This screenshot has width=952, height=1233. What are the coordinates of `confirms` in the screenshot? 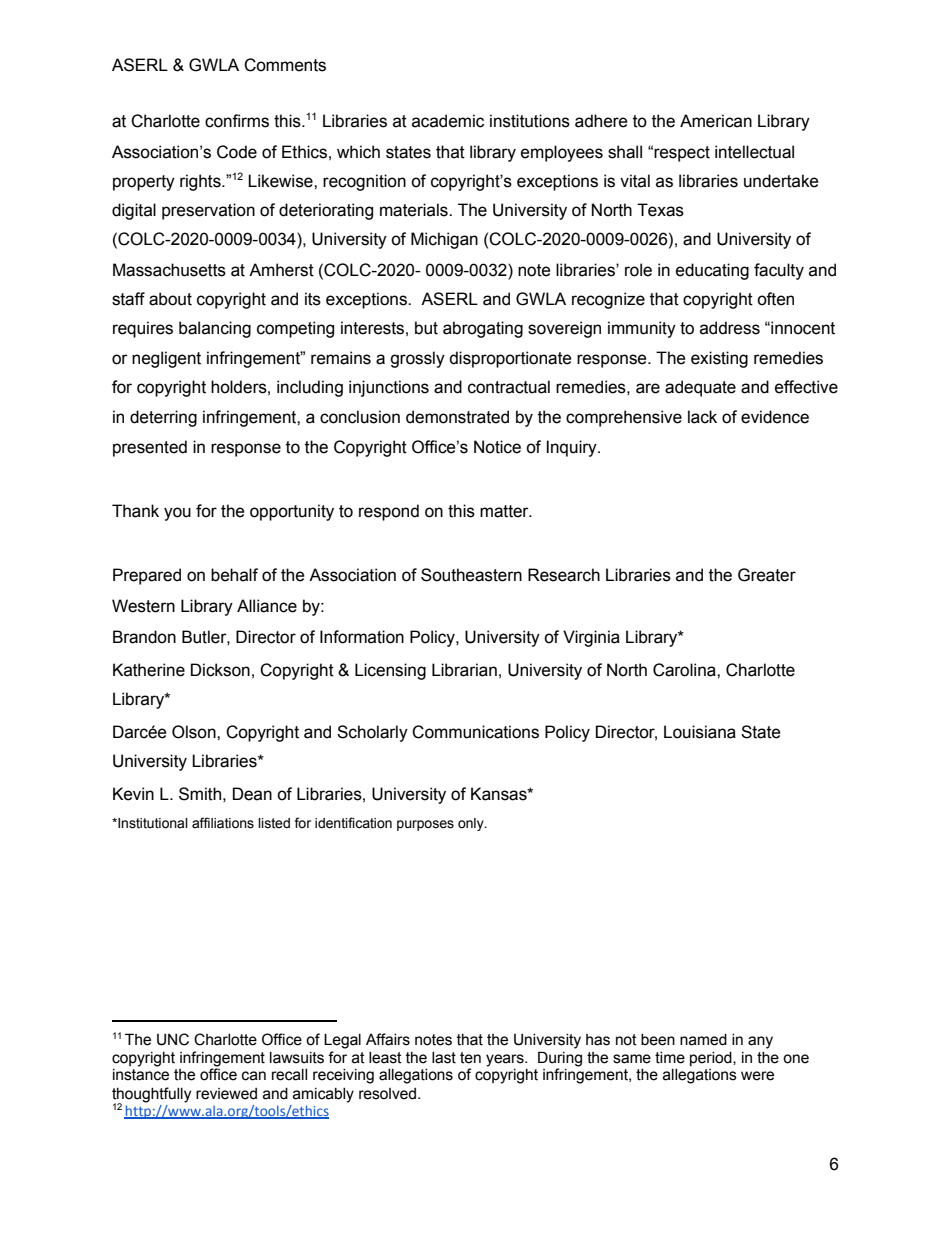 It's located at (237, 121).
